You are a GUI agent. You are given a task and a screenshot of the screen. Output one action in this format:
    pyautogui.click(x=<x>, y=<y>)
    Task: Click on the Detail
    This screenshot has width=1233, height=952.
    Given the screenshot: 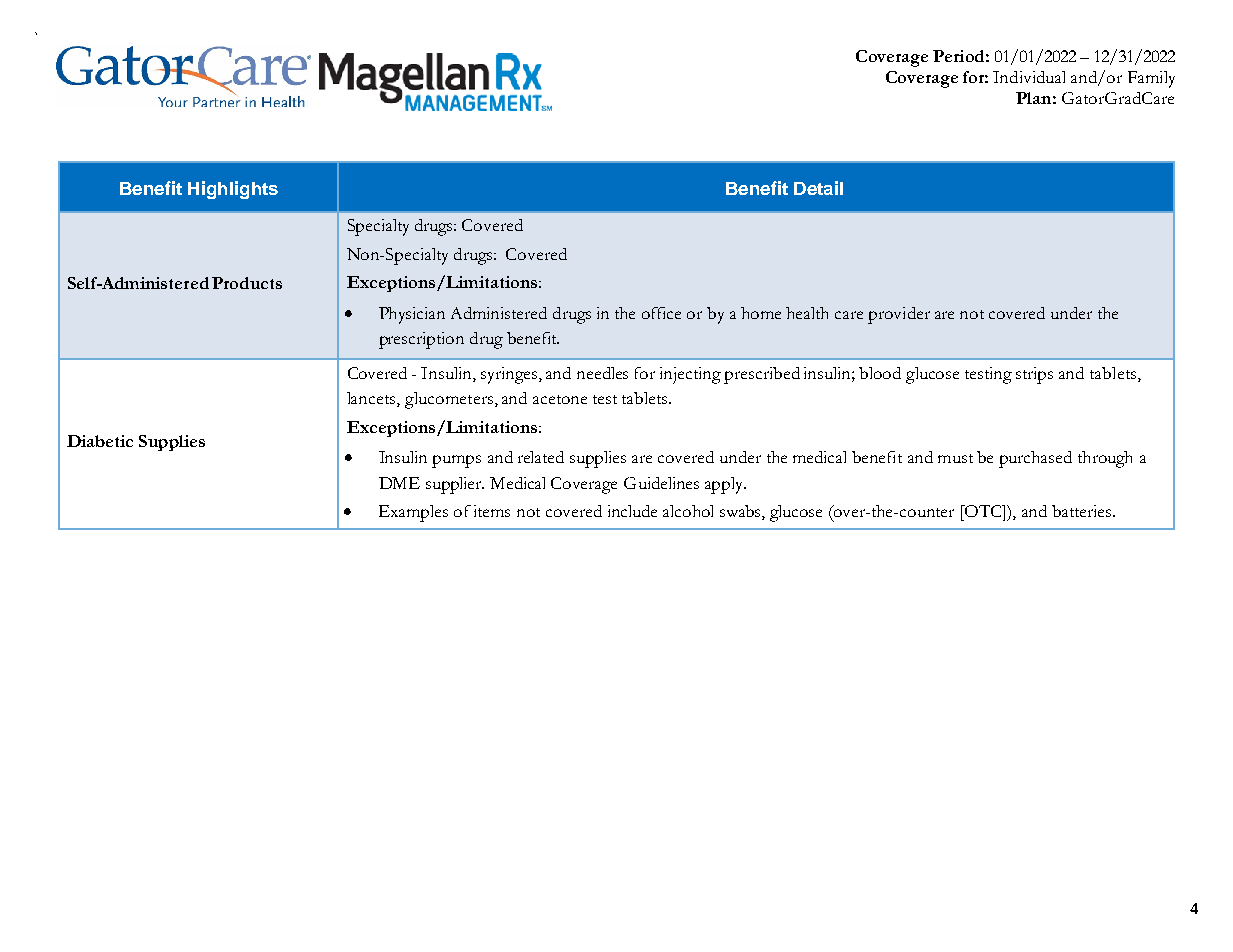 What is the action you would take?
    pyautogui.click(x=818, y=188)
